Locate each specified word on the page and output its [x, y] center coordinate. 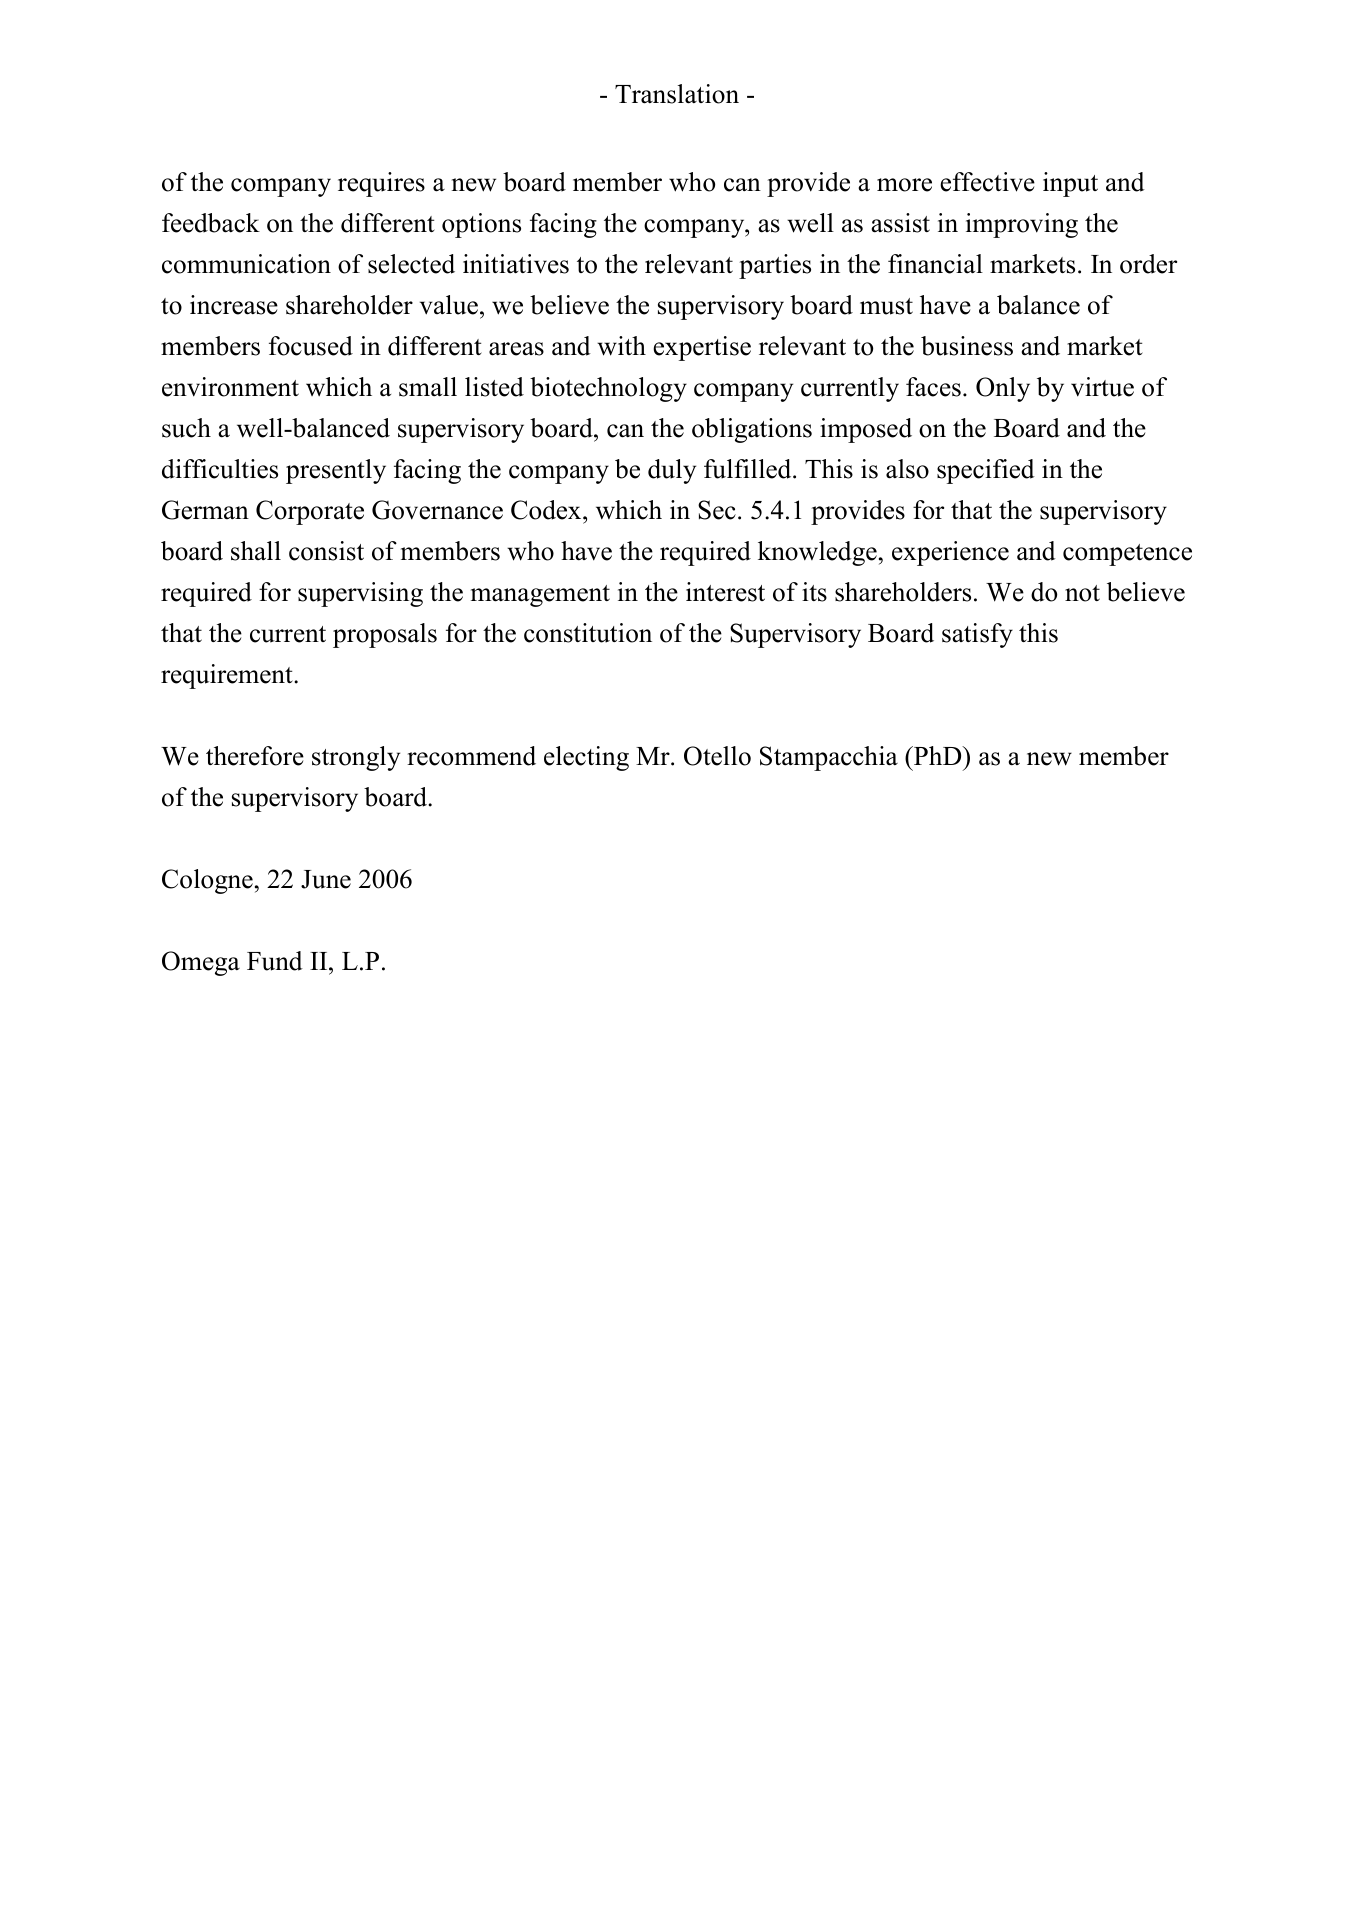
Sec [717, 510]
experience [950, 553]
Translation [677, 94]
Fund [275, 961]
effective [987, 182]
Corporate [310, 512]
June [326, 879]
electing [586, 758]
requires [381, 184]
